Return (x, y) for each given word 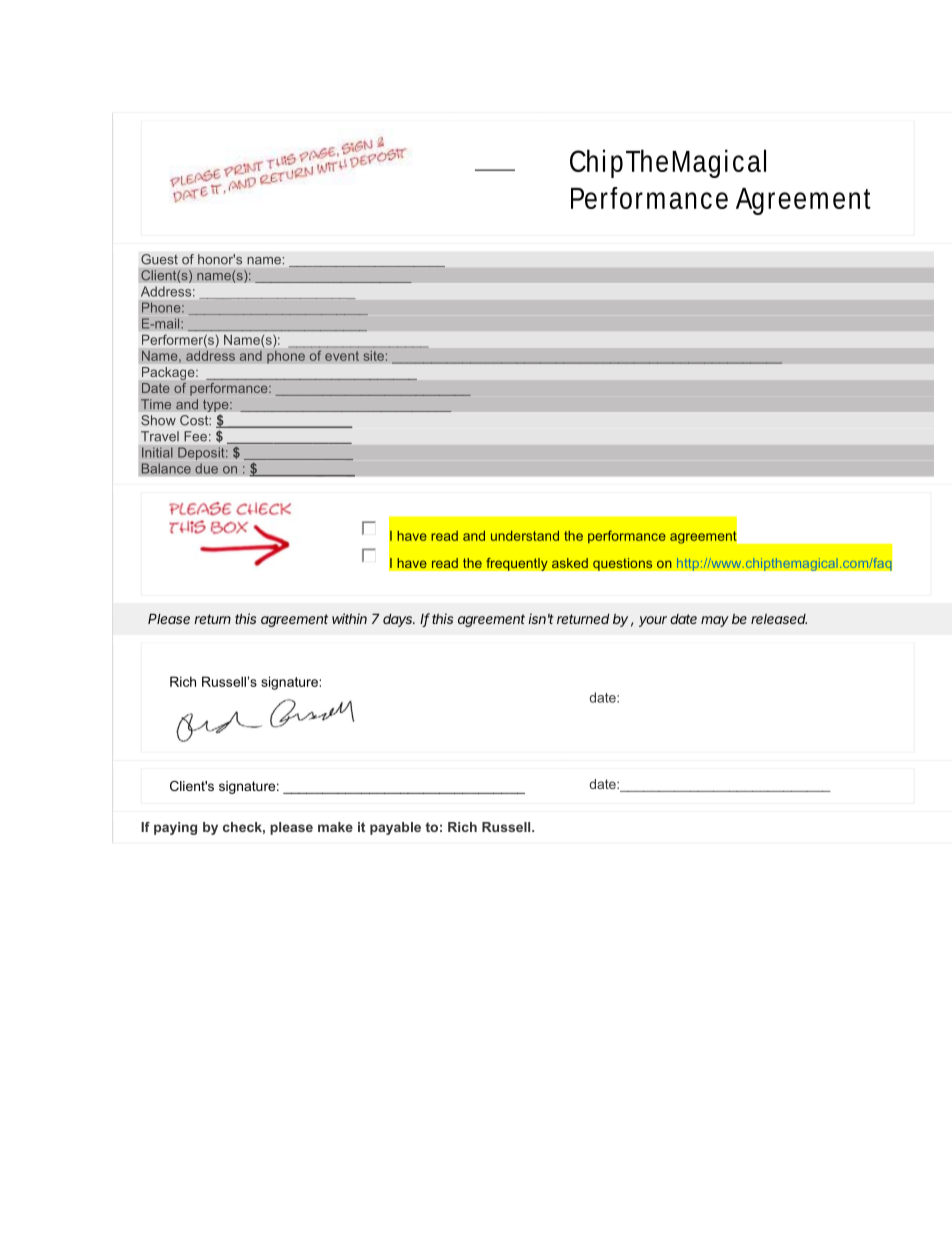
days (399, 620)
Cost (195, 420)
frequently (517, 564)
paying (175, 828)
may (715, 621)
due (206, 468)
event (342, 356)
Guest (159, 259)
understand (525, 536)
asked (570, 563)
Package (169, 373)
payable (395, 828)
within (349, 618)
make (335, 827)
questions (623, 564)
